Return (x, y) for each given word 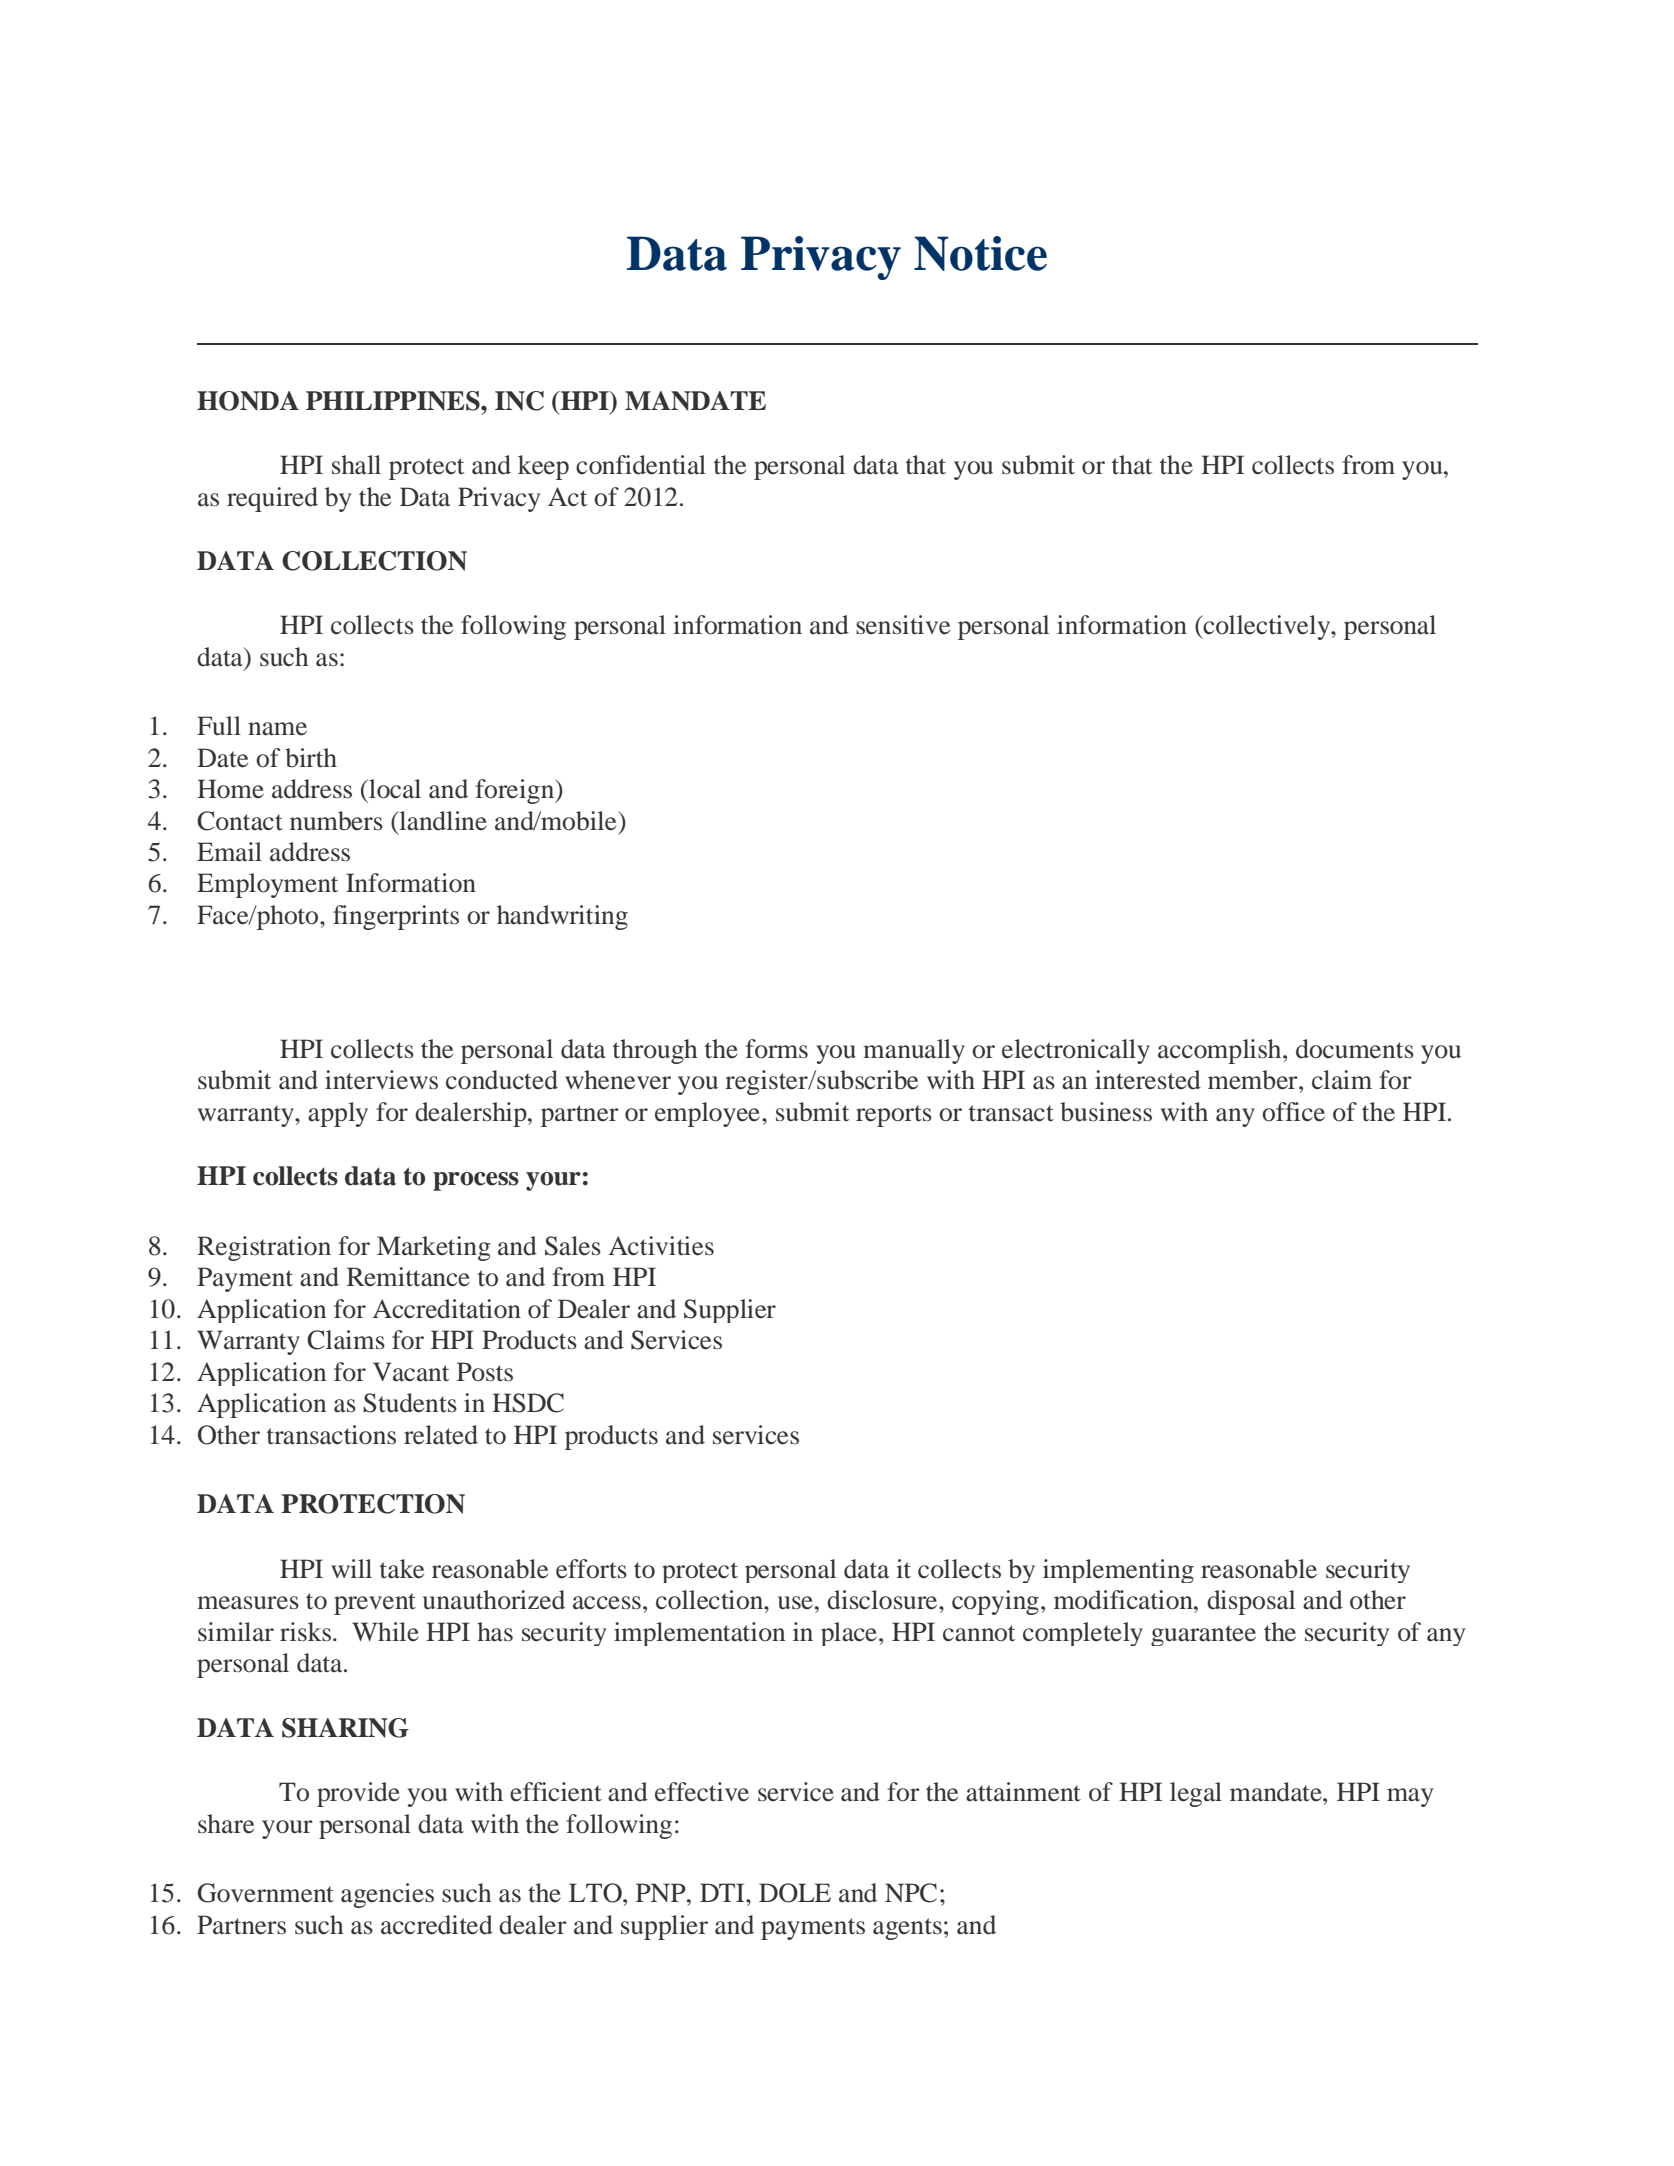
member (1254, 1080)
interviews (381, 1080)
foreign (516, 791)
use (795, 1603)
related (441, 1435)
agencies (387, 1895)
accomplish (1221, 1051)
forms (776, 1049)
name (277, 729)
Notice (980, 253)
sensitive (903, 625)
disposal (1251, 1602)
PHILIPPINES (394, 401)
